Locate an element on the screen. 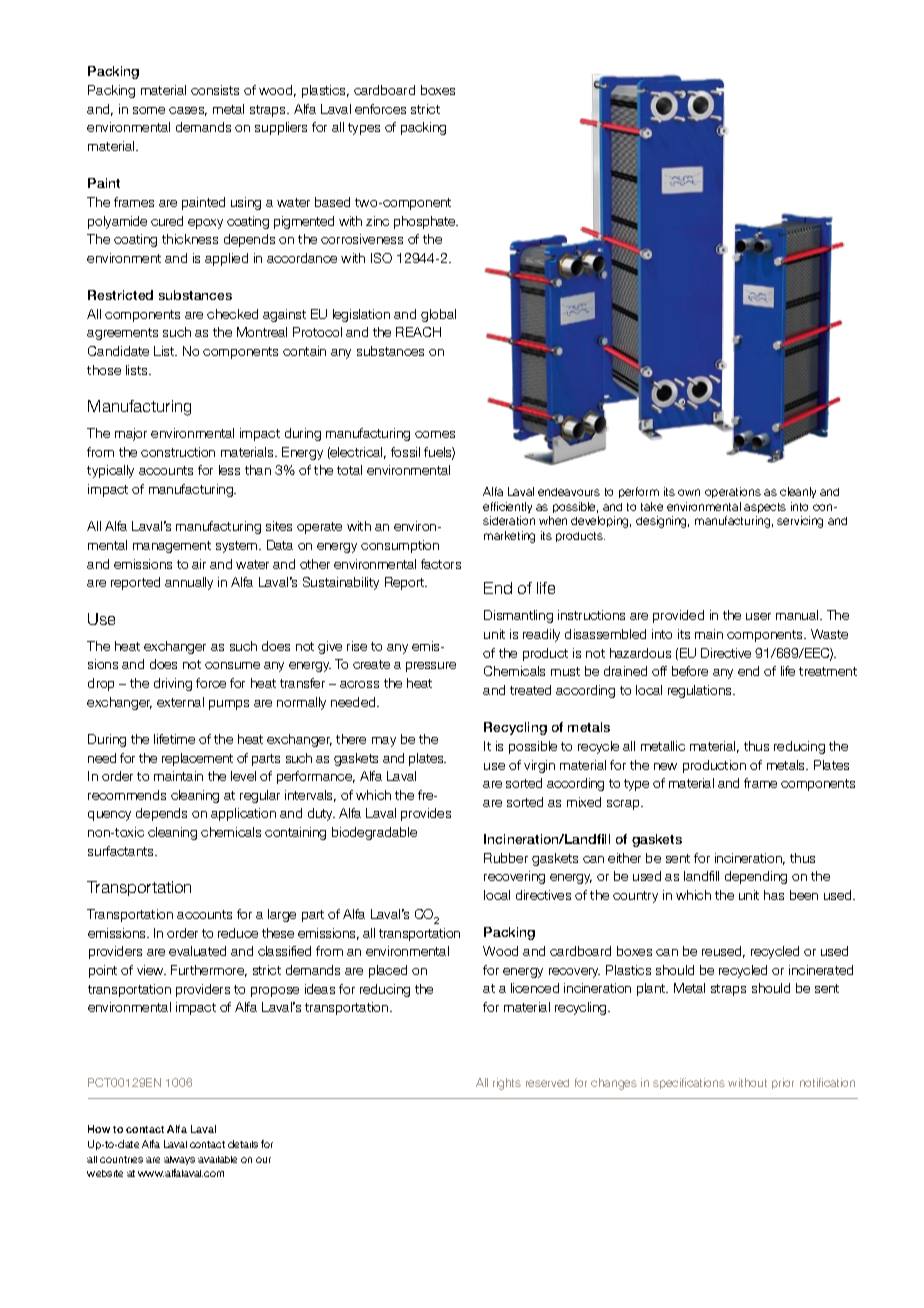 Image resolution: width=924 pixels, height=1308 pixels. pressure is located at coordinates (431, 667).
